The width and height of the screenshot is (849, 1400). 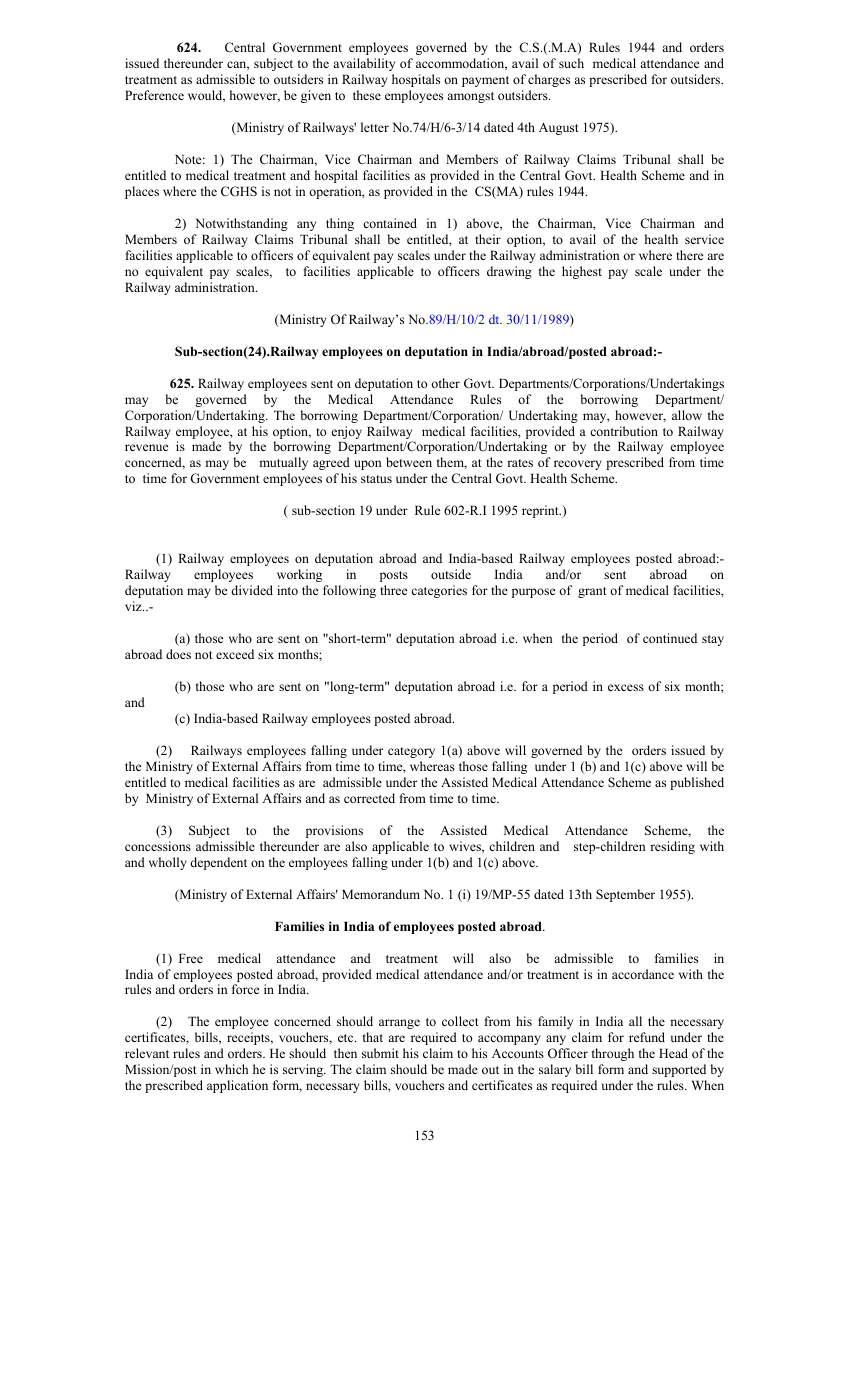 I want to click on arrange, so click(x=399, y=1024).
